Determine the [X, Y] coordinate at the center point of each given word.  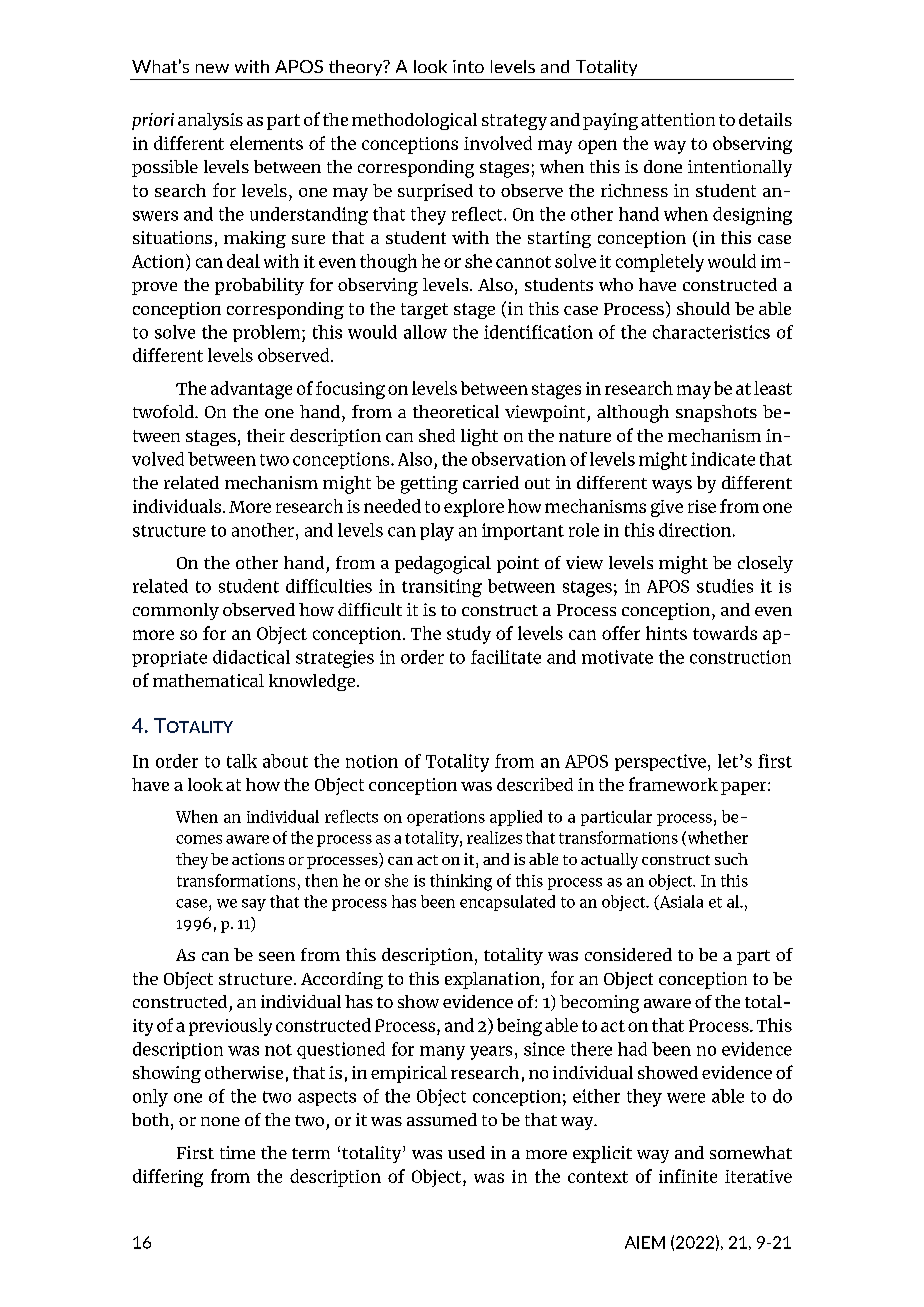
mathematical [208, 680]
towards [725, 633]
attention [678, 119]
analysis [210, 121]
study [469, 635]
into [468, 66]
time [237, 1152]
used [466, 1152]
